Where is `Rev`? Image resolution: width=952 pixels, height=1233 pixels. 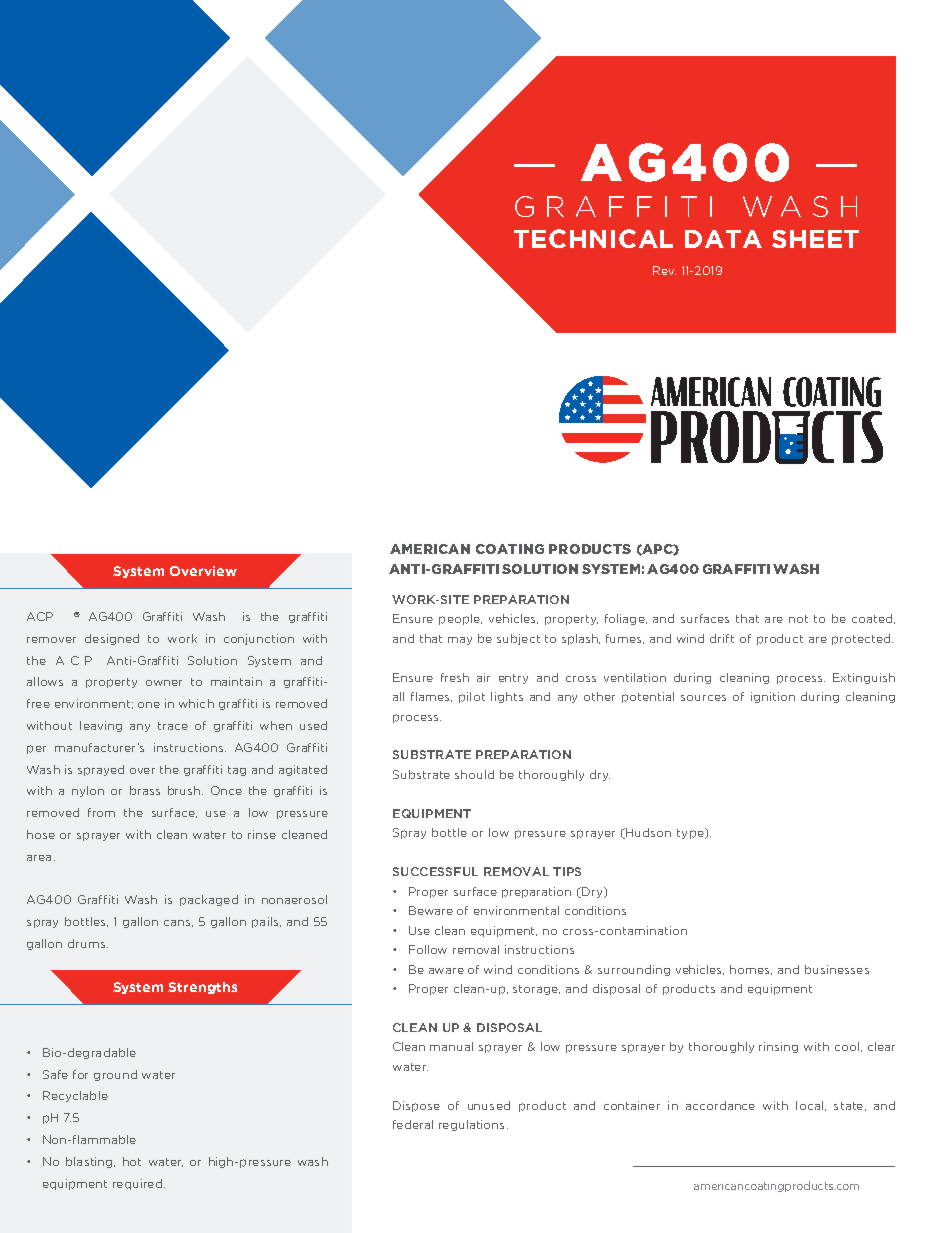
Rev is located at coordinates (664, 270).
